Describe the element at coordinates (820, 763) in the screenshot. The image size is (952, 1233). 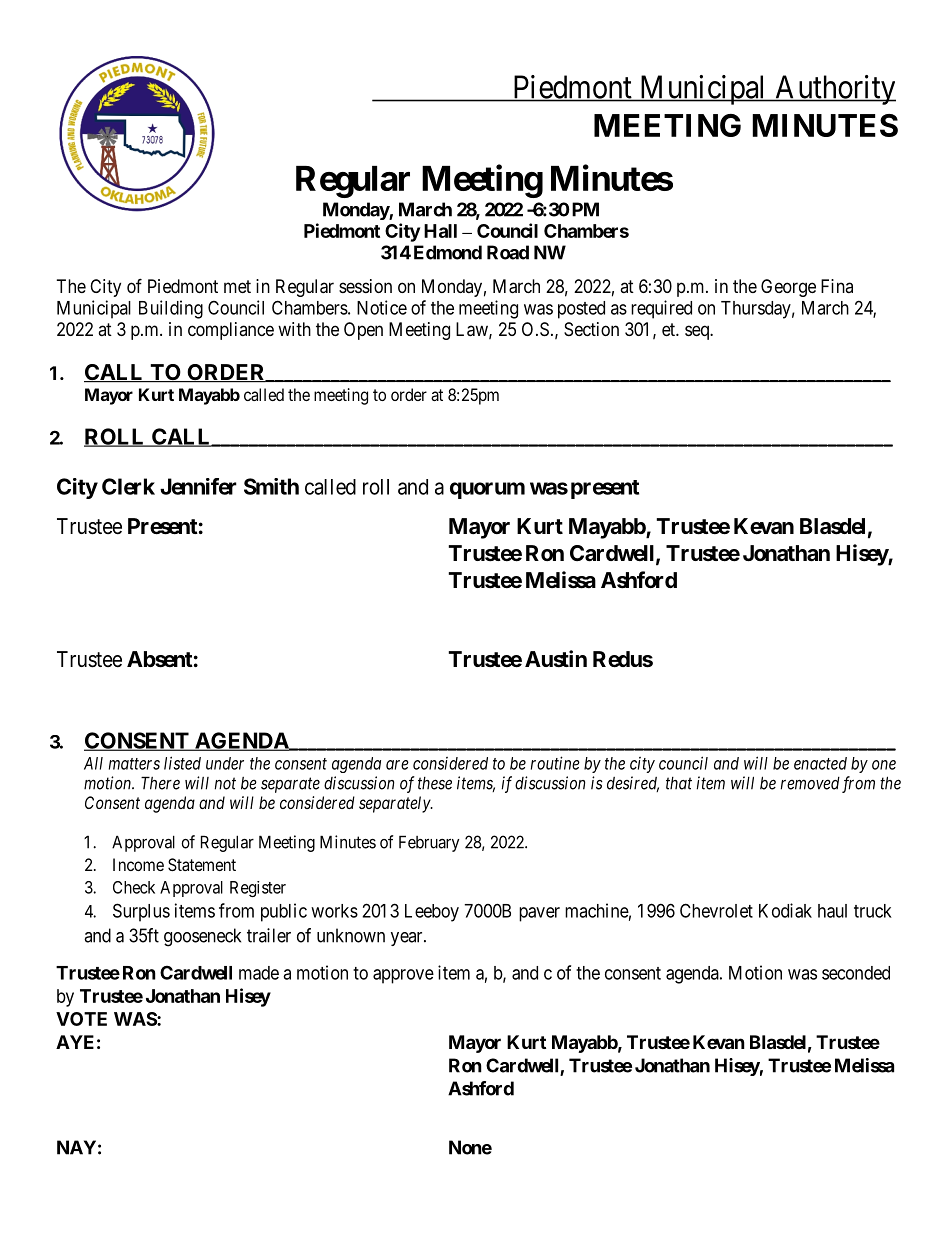
I see `enacted` at that location.
